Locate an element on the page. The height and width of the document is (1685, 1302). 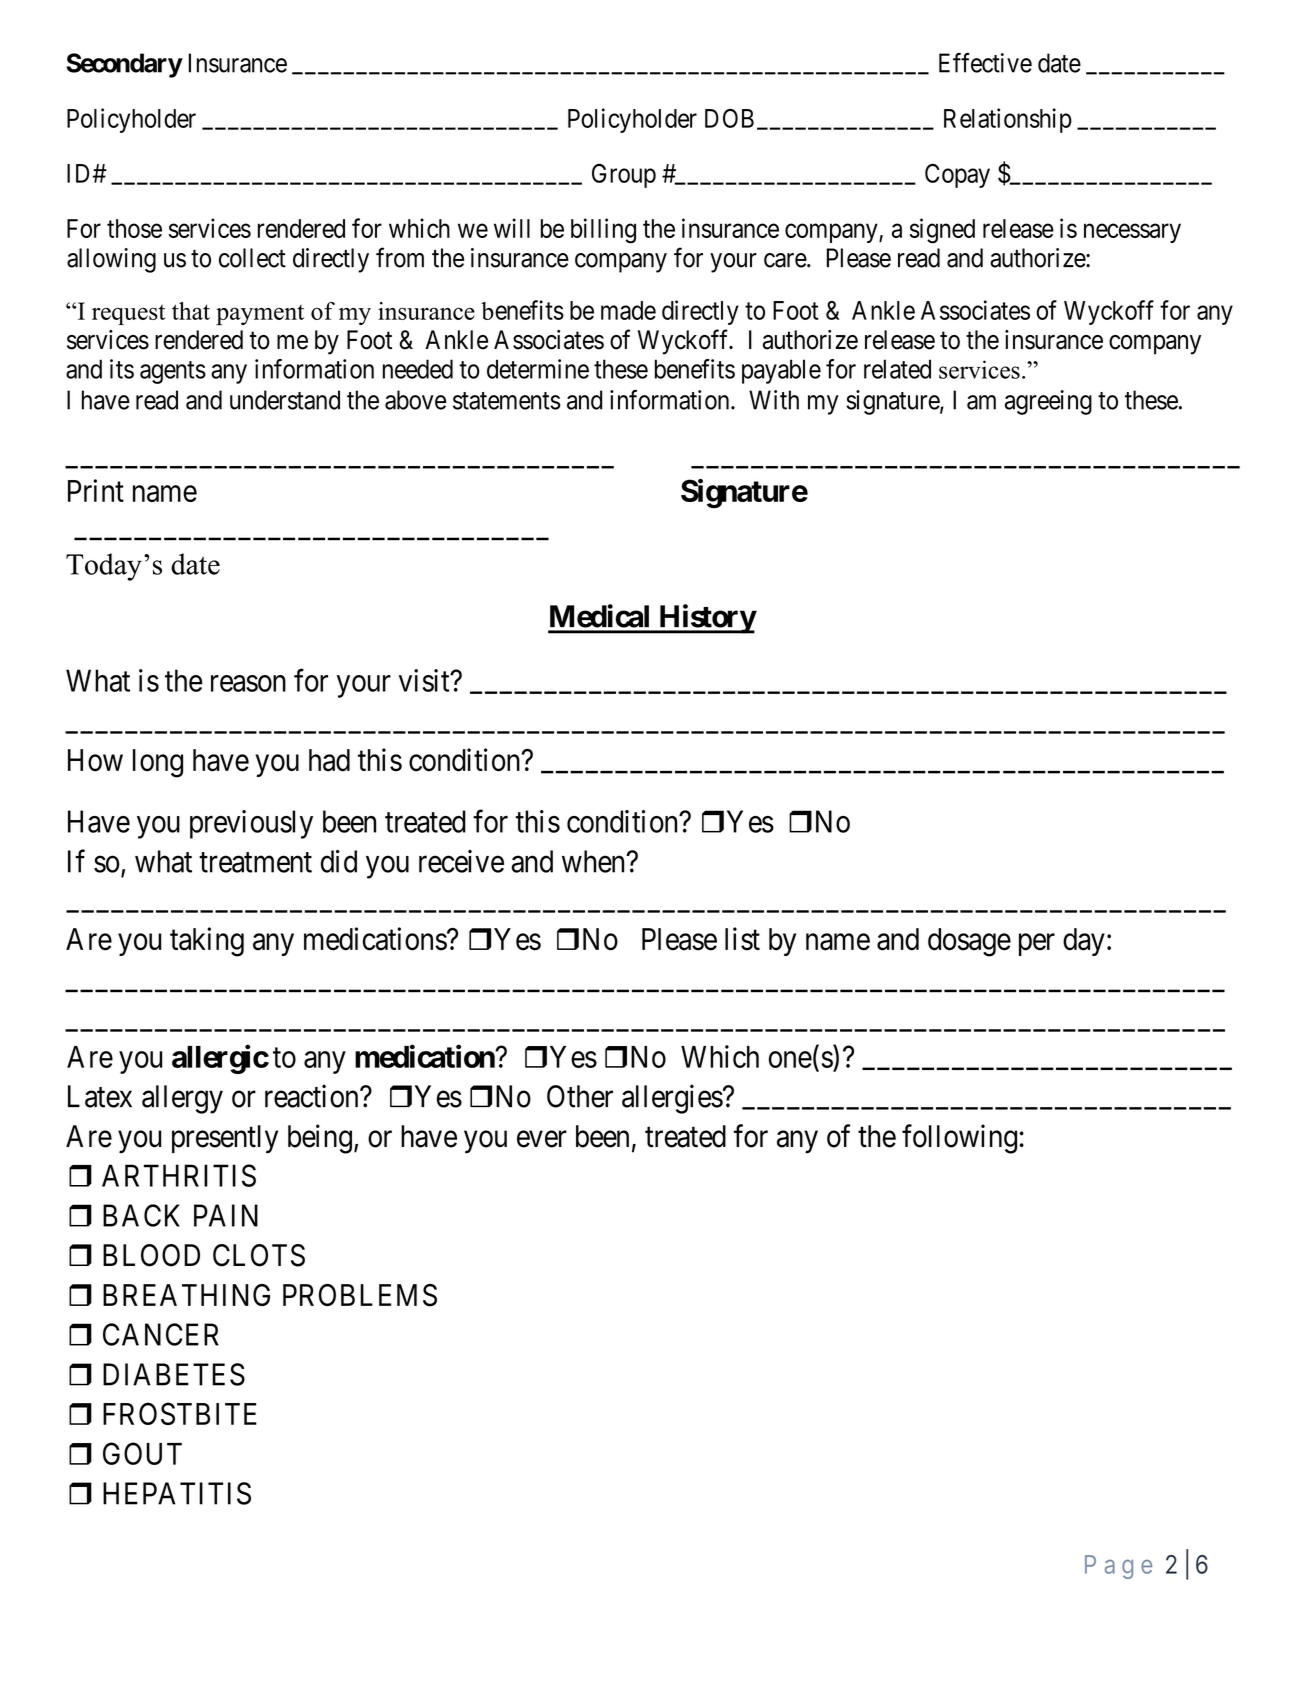
Relationship is located at coordinates (1008, 120).
